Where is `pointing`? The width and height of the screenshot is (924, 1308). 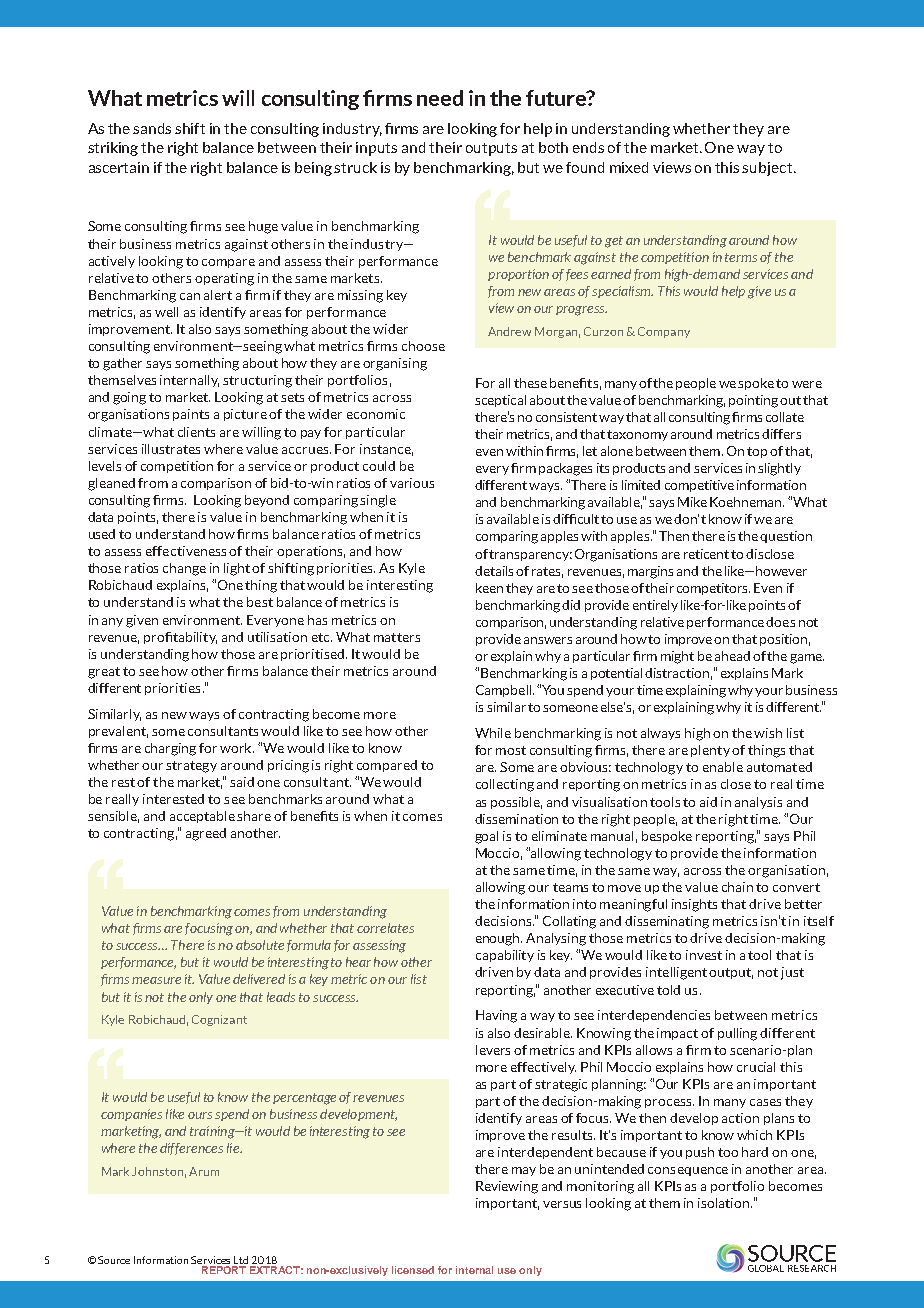 pointing is located at coordinates (753, 401).
